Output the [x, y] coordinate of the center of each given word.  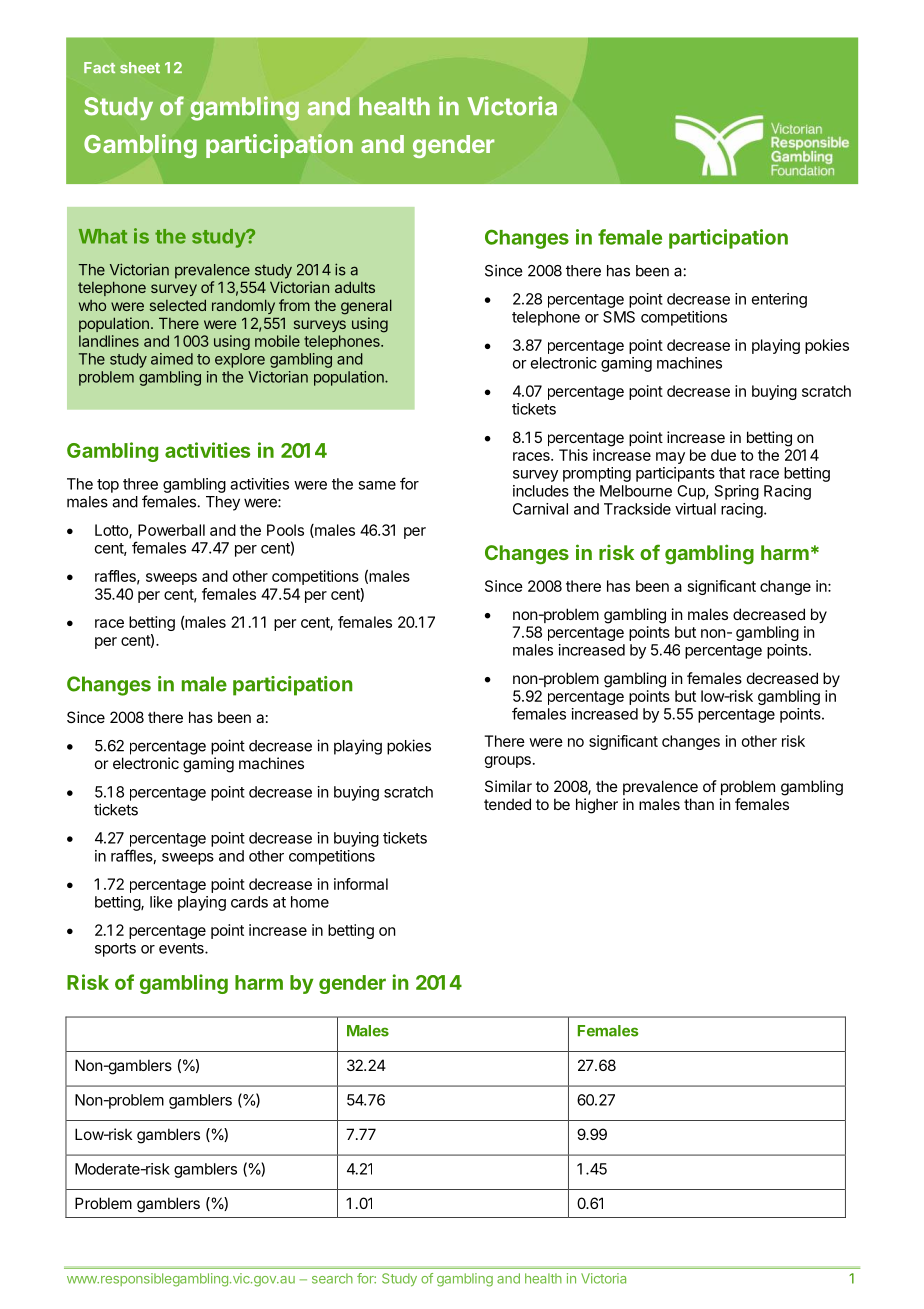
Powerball [171, 530]
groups [508, 762]
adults [355, 287]
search [332, 1278]
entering [779, 300]
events [182, 948]
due [723, 455]
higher [597, 806]
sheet [140, 68]
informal [361, 884]
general [366, 307]
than [699, 804]
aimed [172, 359]
